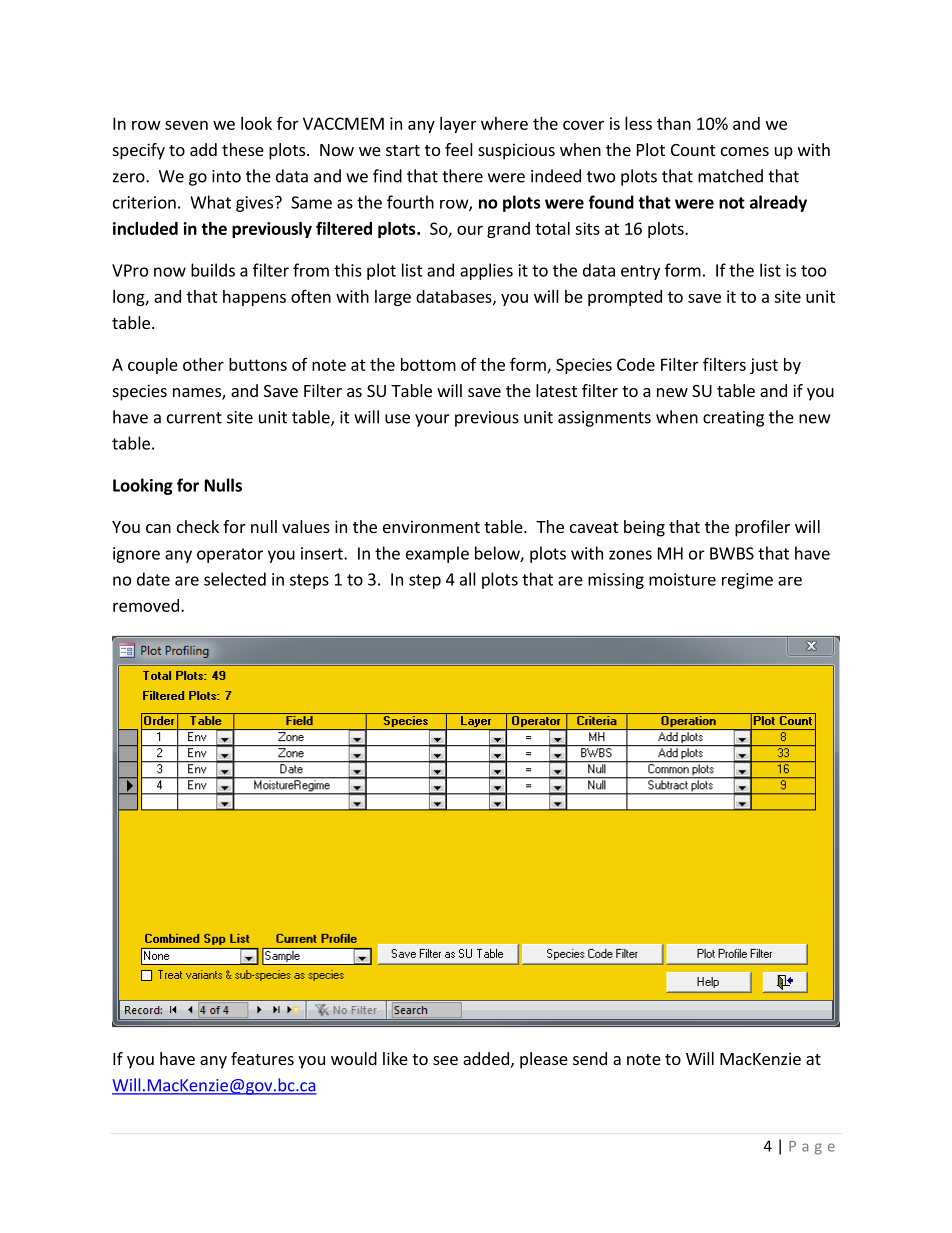  I want to click on comes, so click(745, 151).
